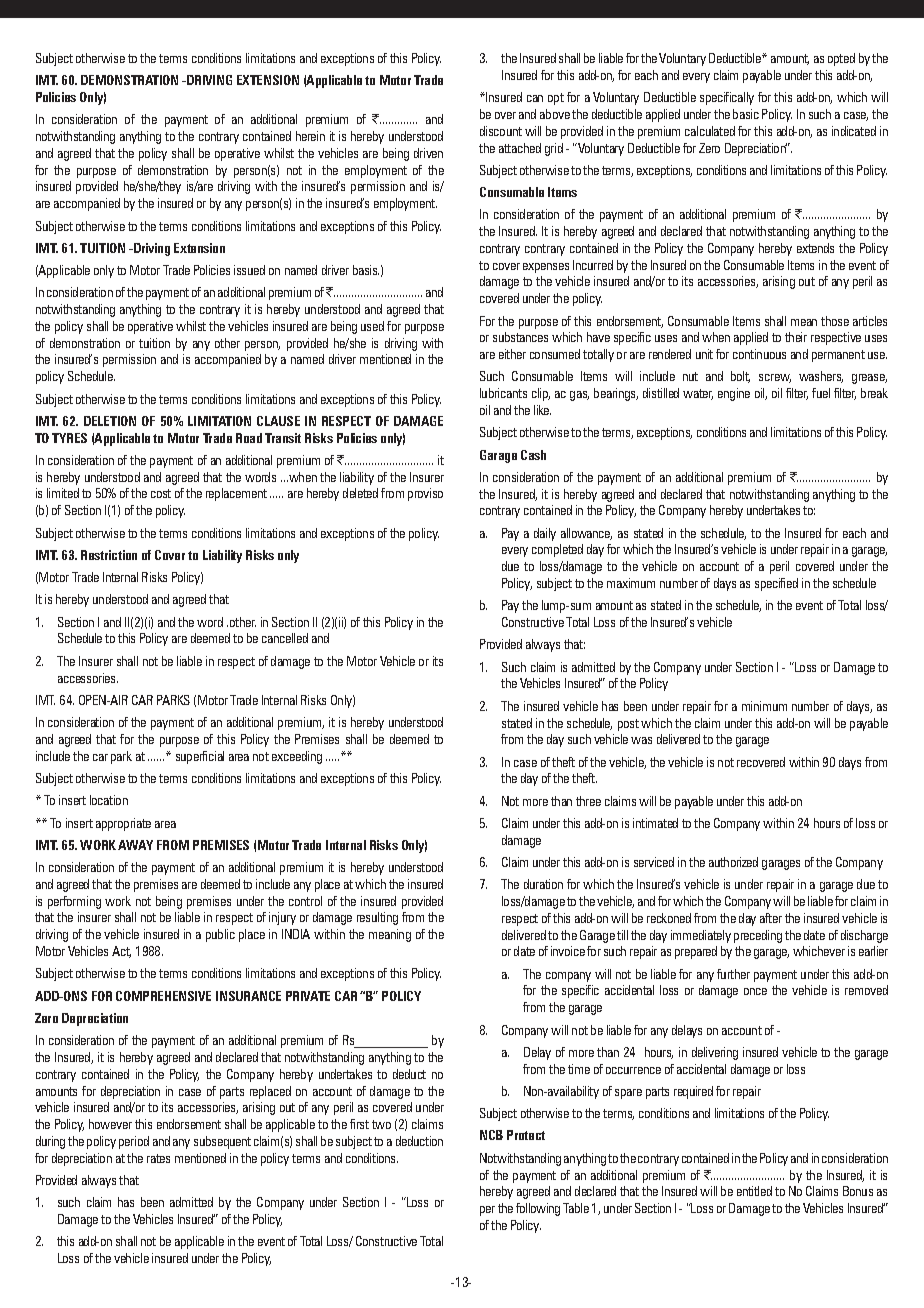 Image resolution: width=924 pixels, height=1308 pixels. What do you see at coordinates (501, 131) in the image?
I see `discount` at bounding box center [501, 131].
